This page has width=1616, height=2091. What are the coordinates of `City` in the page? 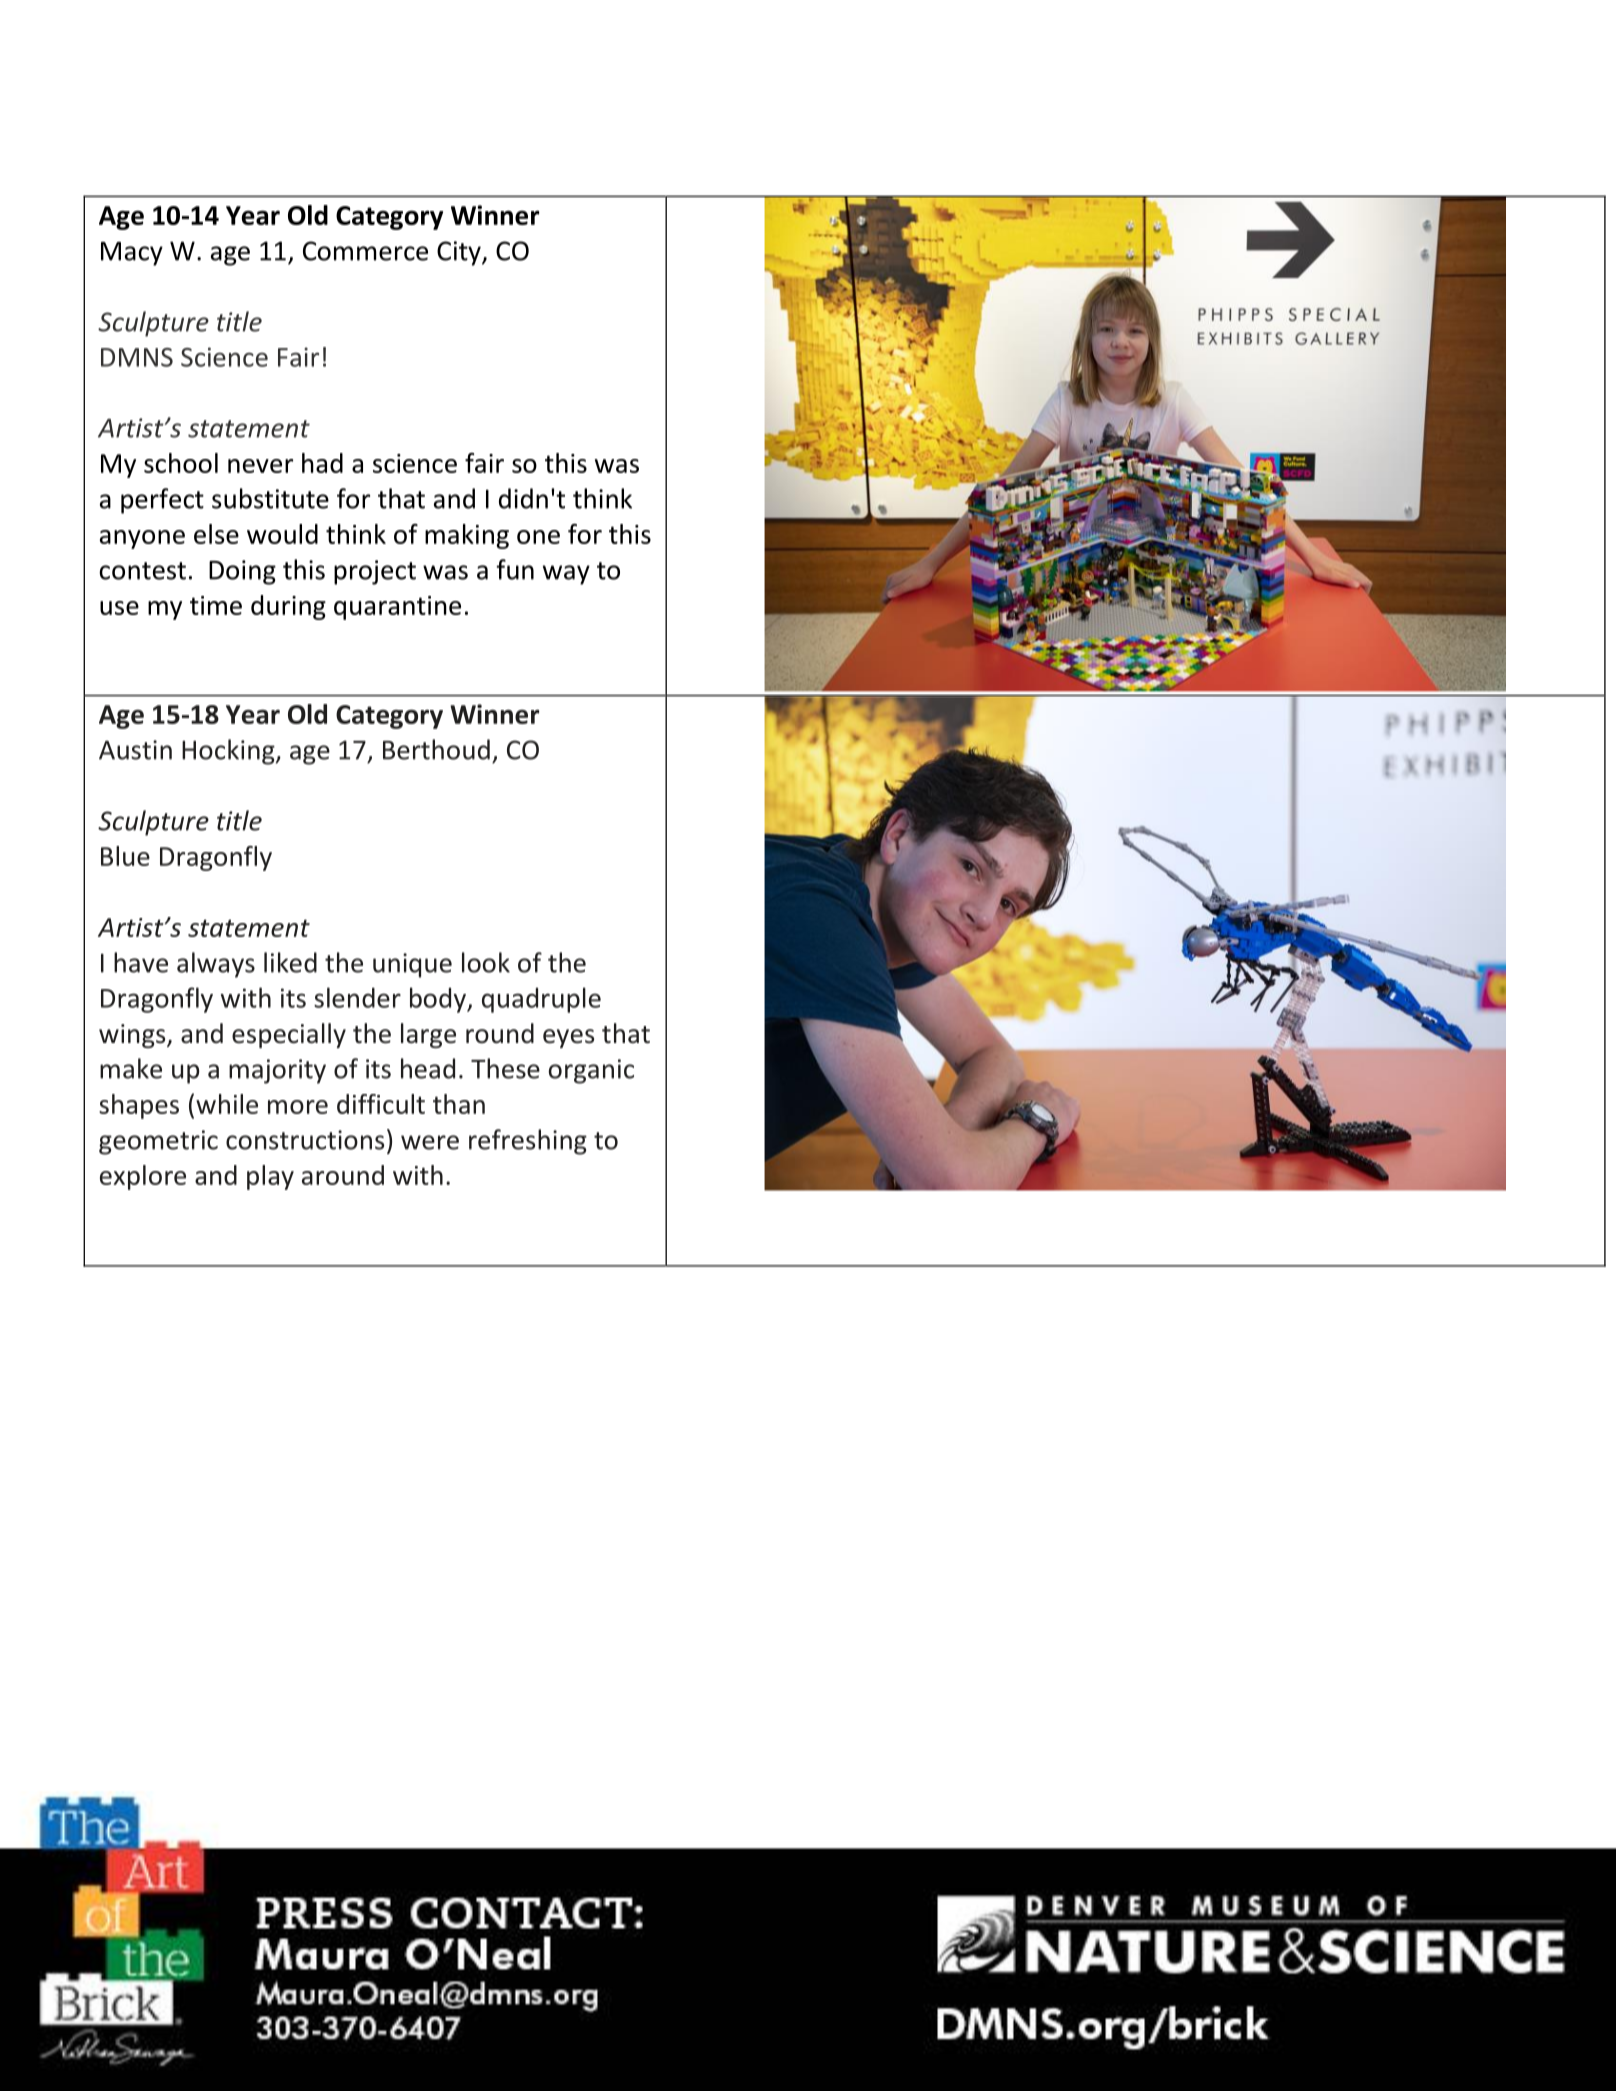 It's located at (460, 253).
